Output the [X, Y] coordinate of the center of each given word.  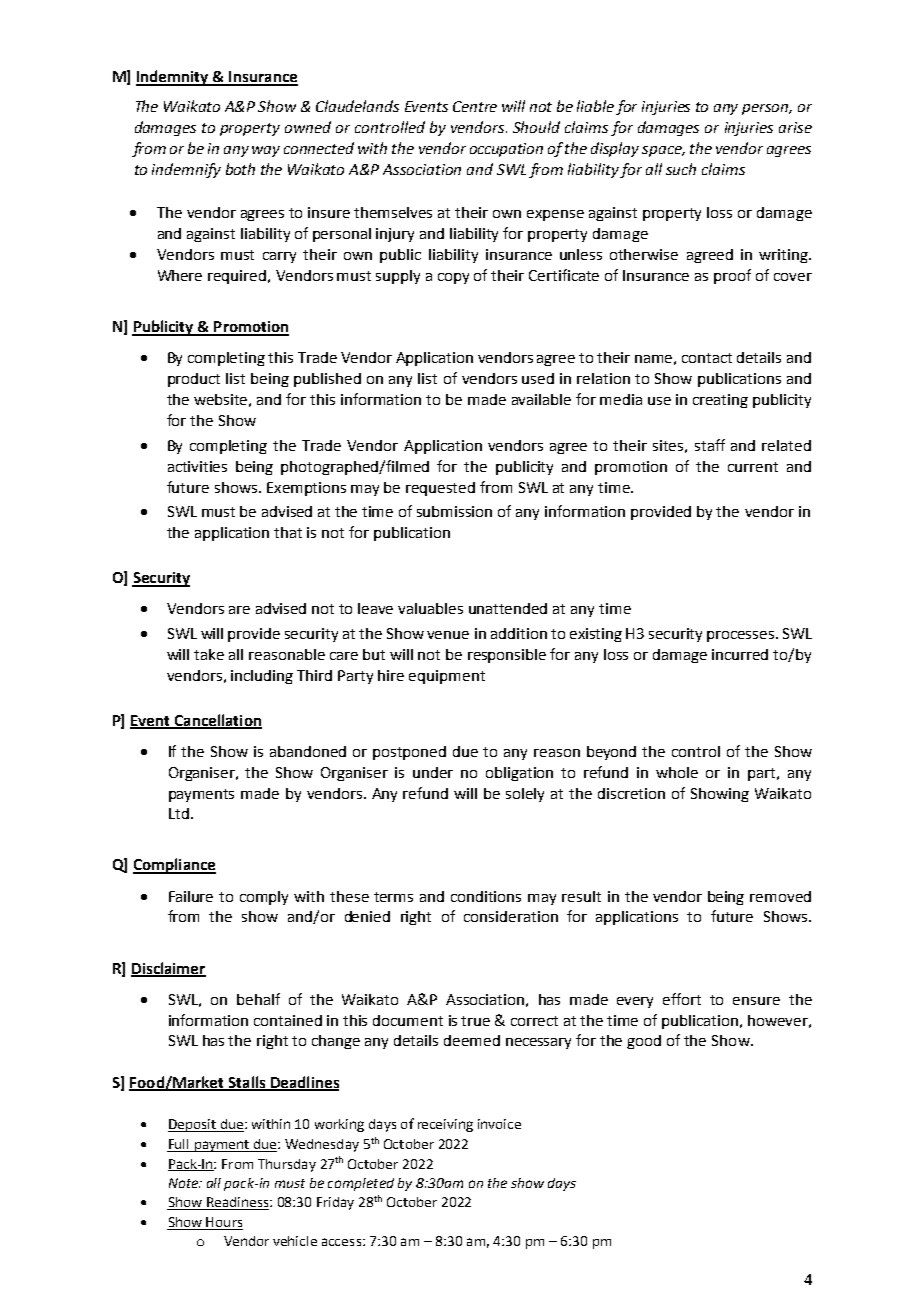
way [266, 151]
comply [264, 898]
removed [780, 896]
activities [197, 466]
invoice [499, 1124]
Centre [475, 106]
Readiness [237, 1203]
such [681, 169]
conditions [486, 896]
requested [440, 489]
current [753, 467]
